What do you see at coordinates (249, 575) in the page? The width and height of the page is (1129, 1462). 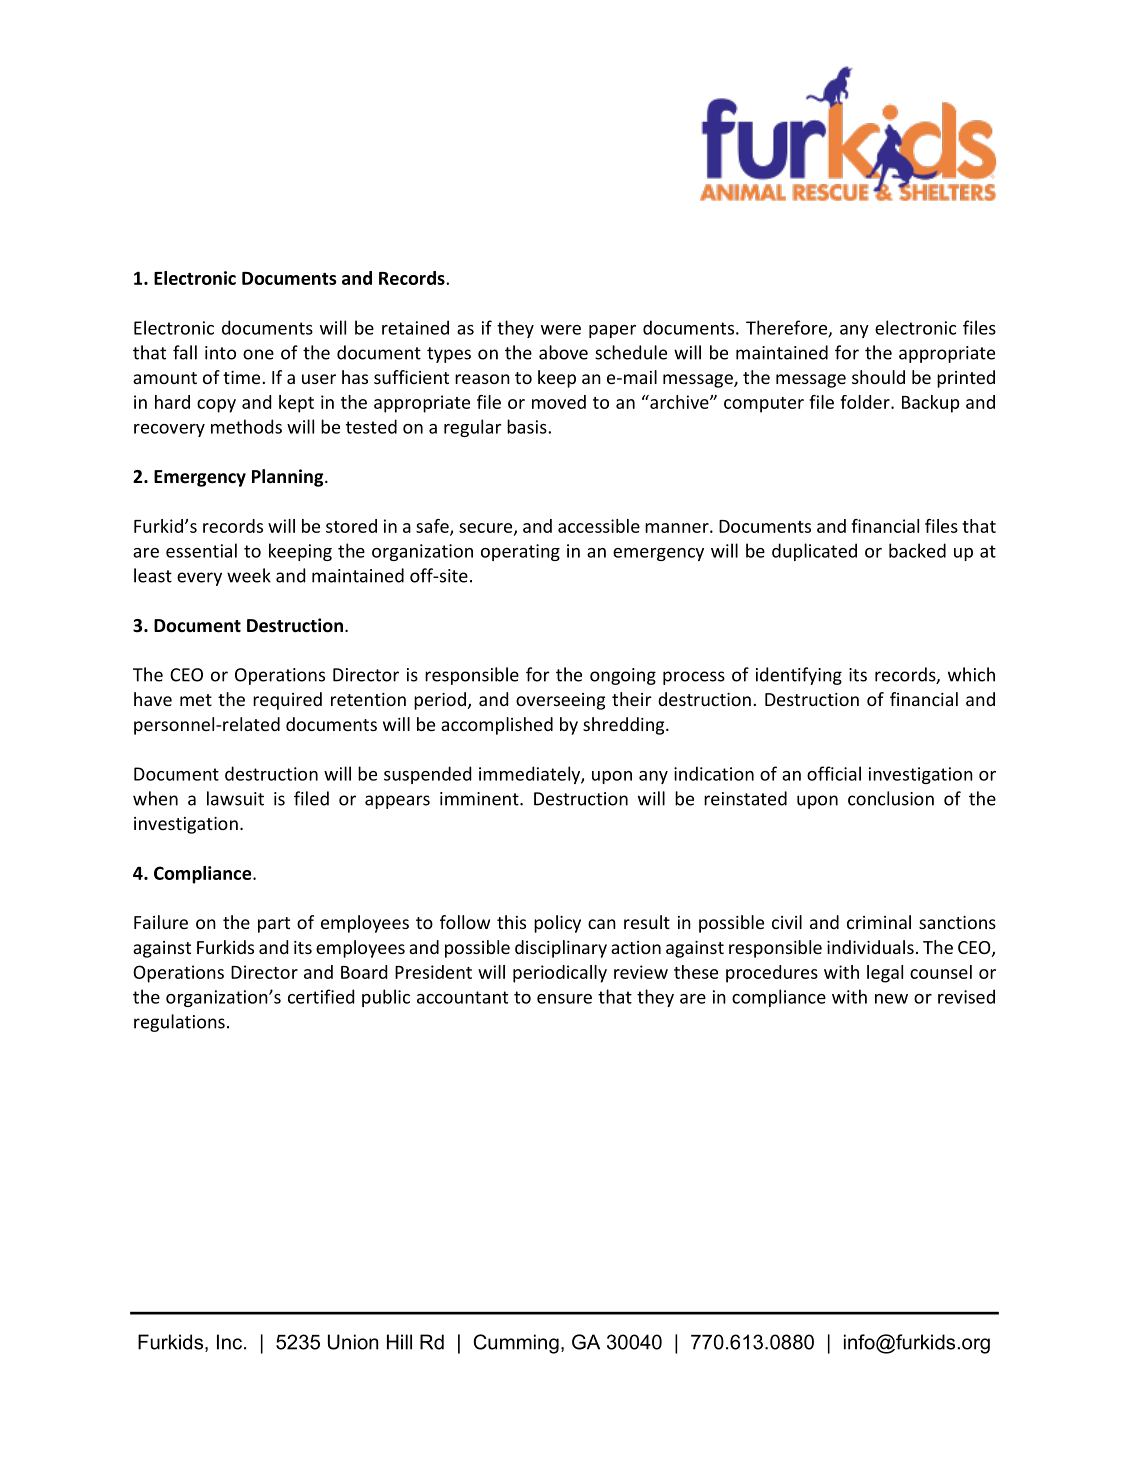 I see `week` at bounding box center [249, 575].
